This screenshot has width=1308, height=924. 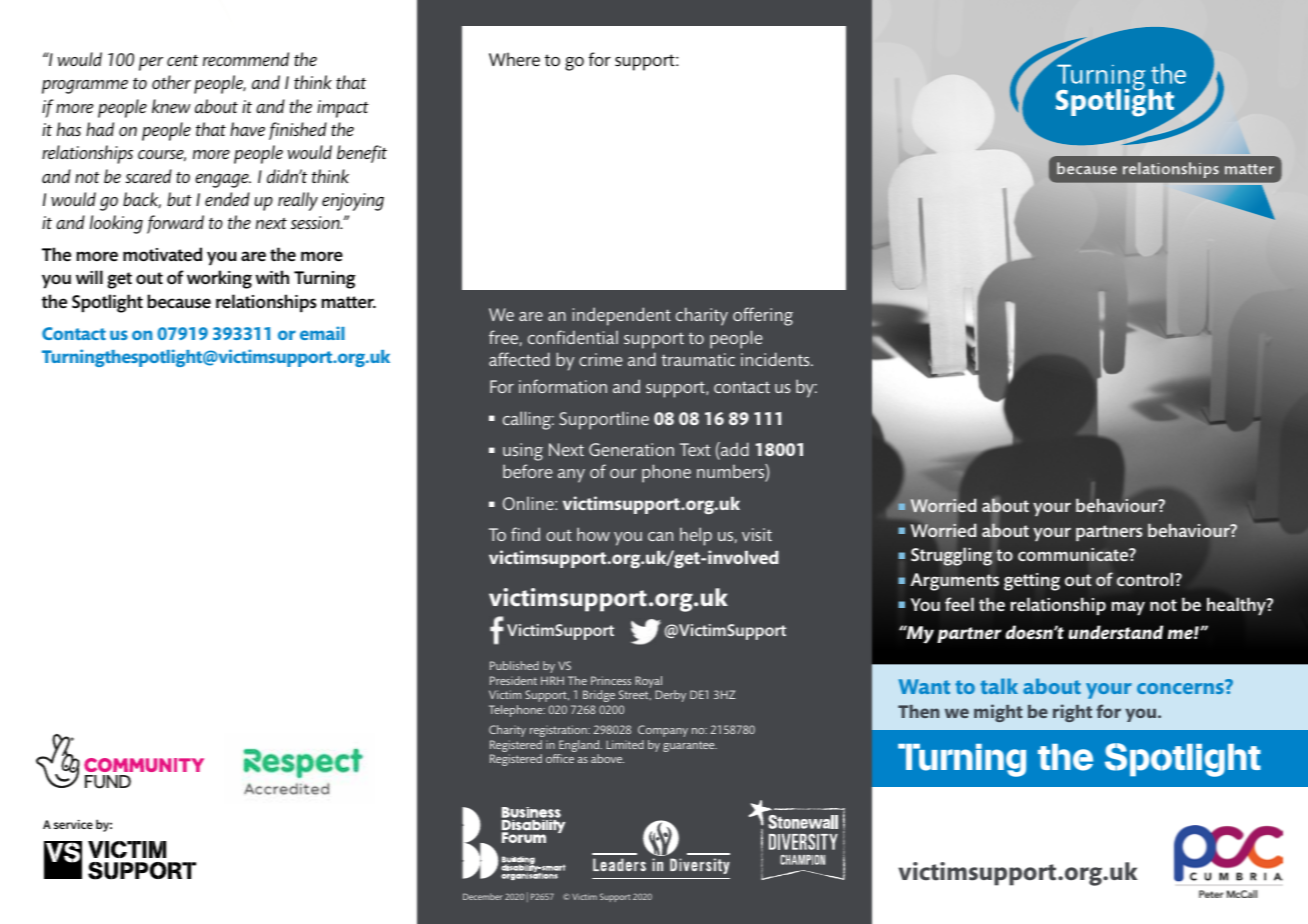 I want to click on December, so click(x=483, y=896).
